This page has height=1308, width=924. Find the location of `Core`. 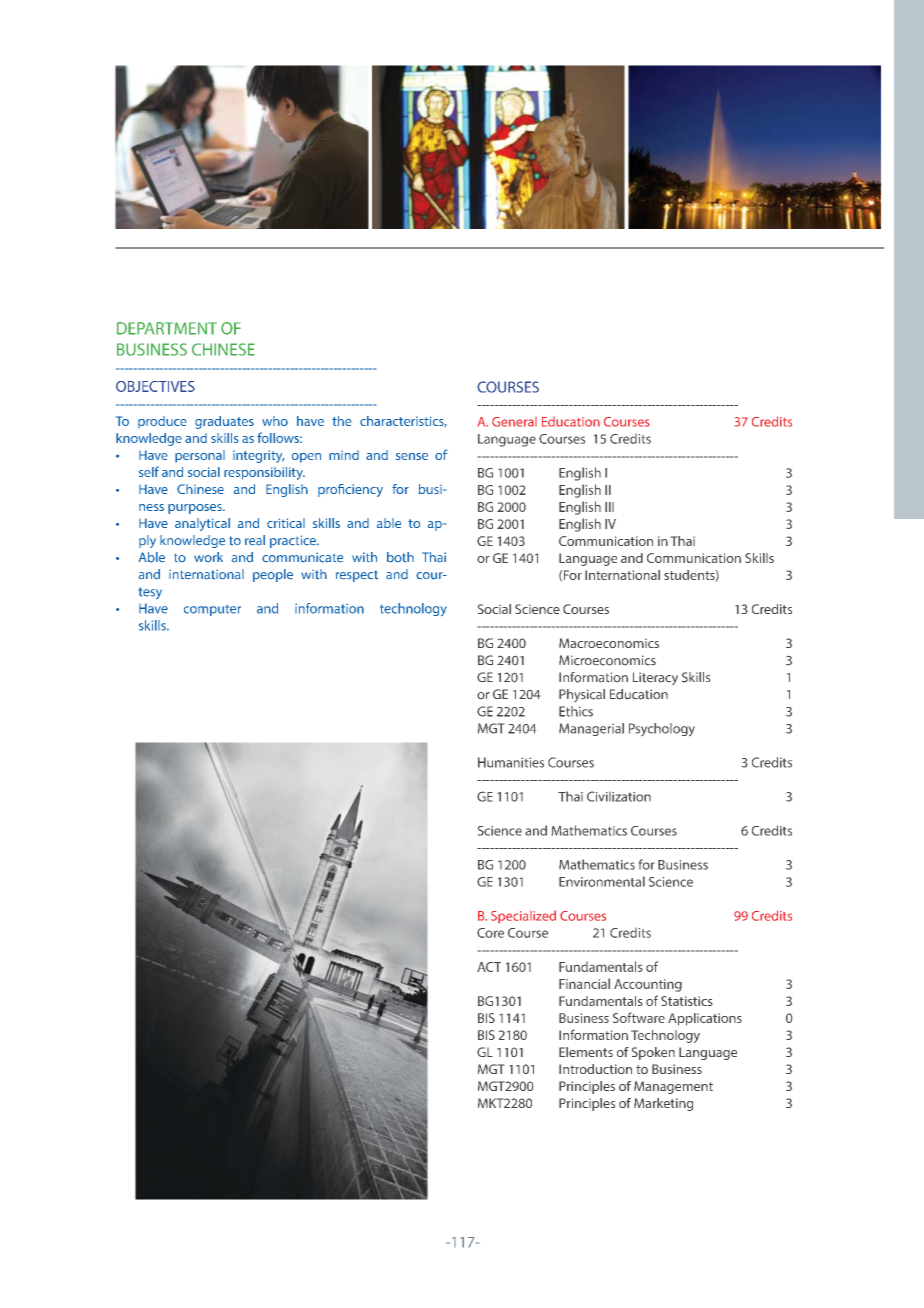

Core is located at coordinates (490, 933).
